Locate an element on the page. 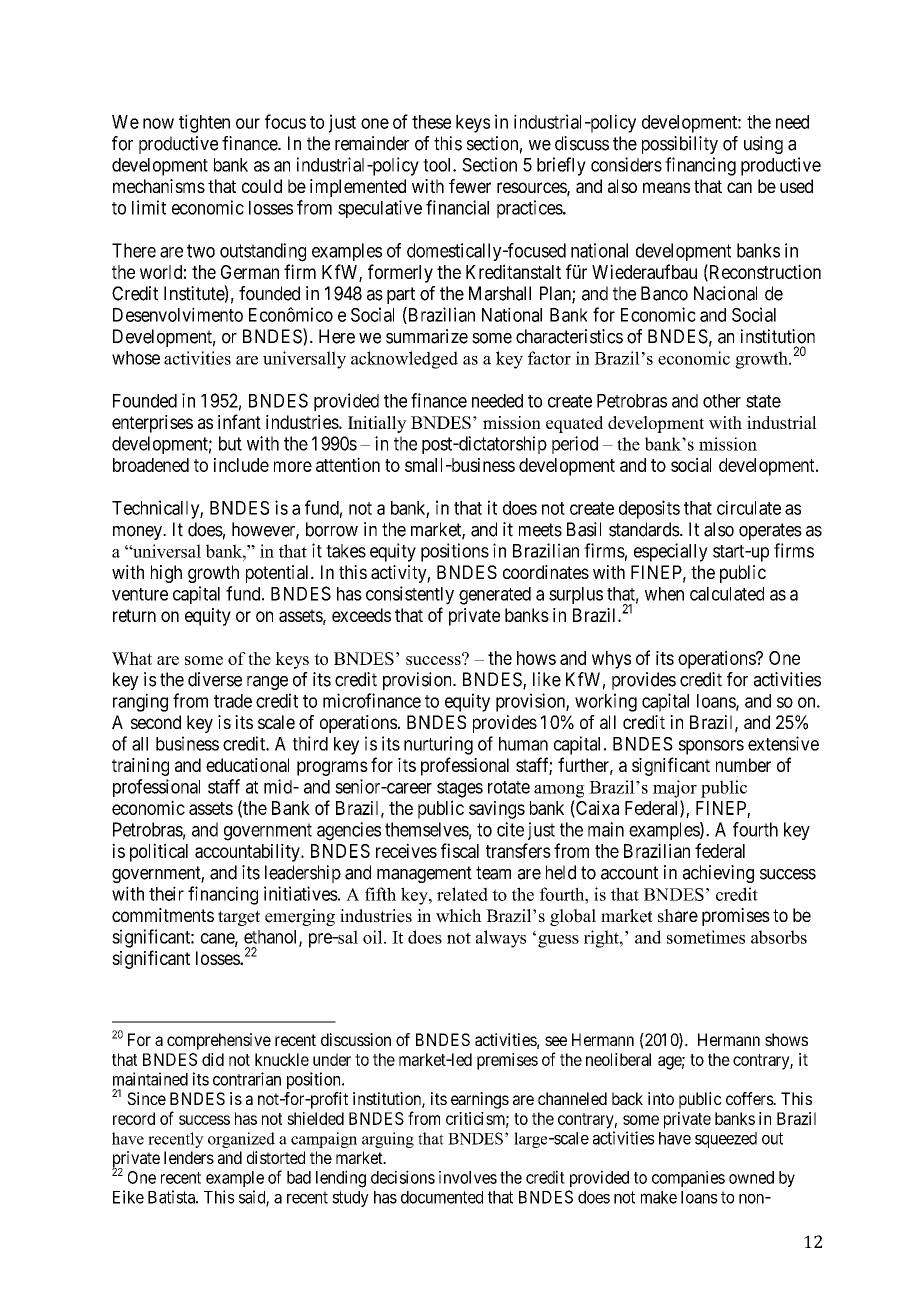  lenders is located at coordinates (189, 1157).
